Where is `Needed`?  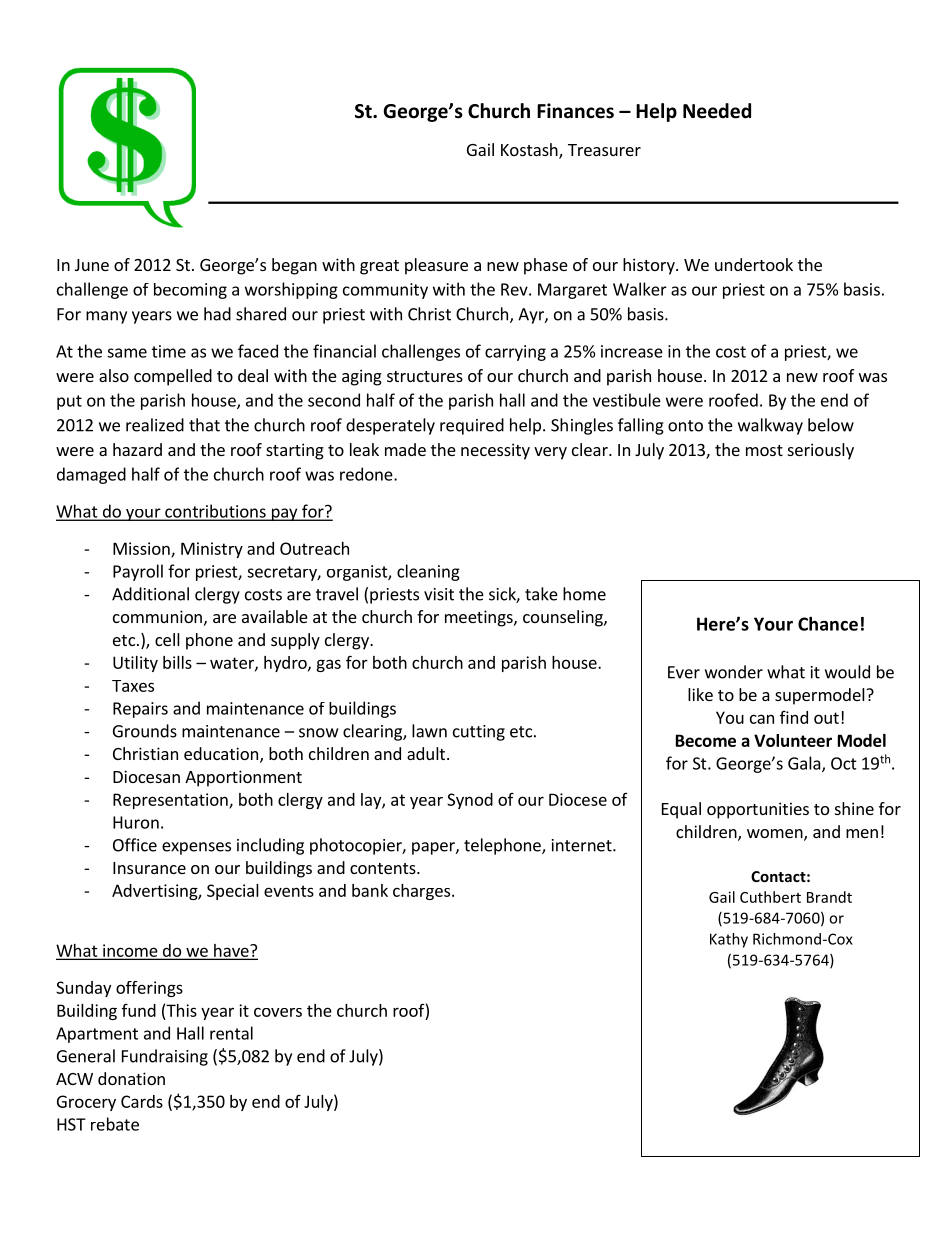 Needed is located at coordinates (717, 111).
